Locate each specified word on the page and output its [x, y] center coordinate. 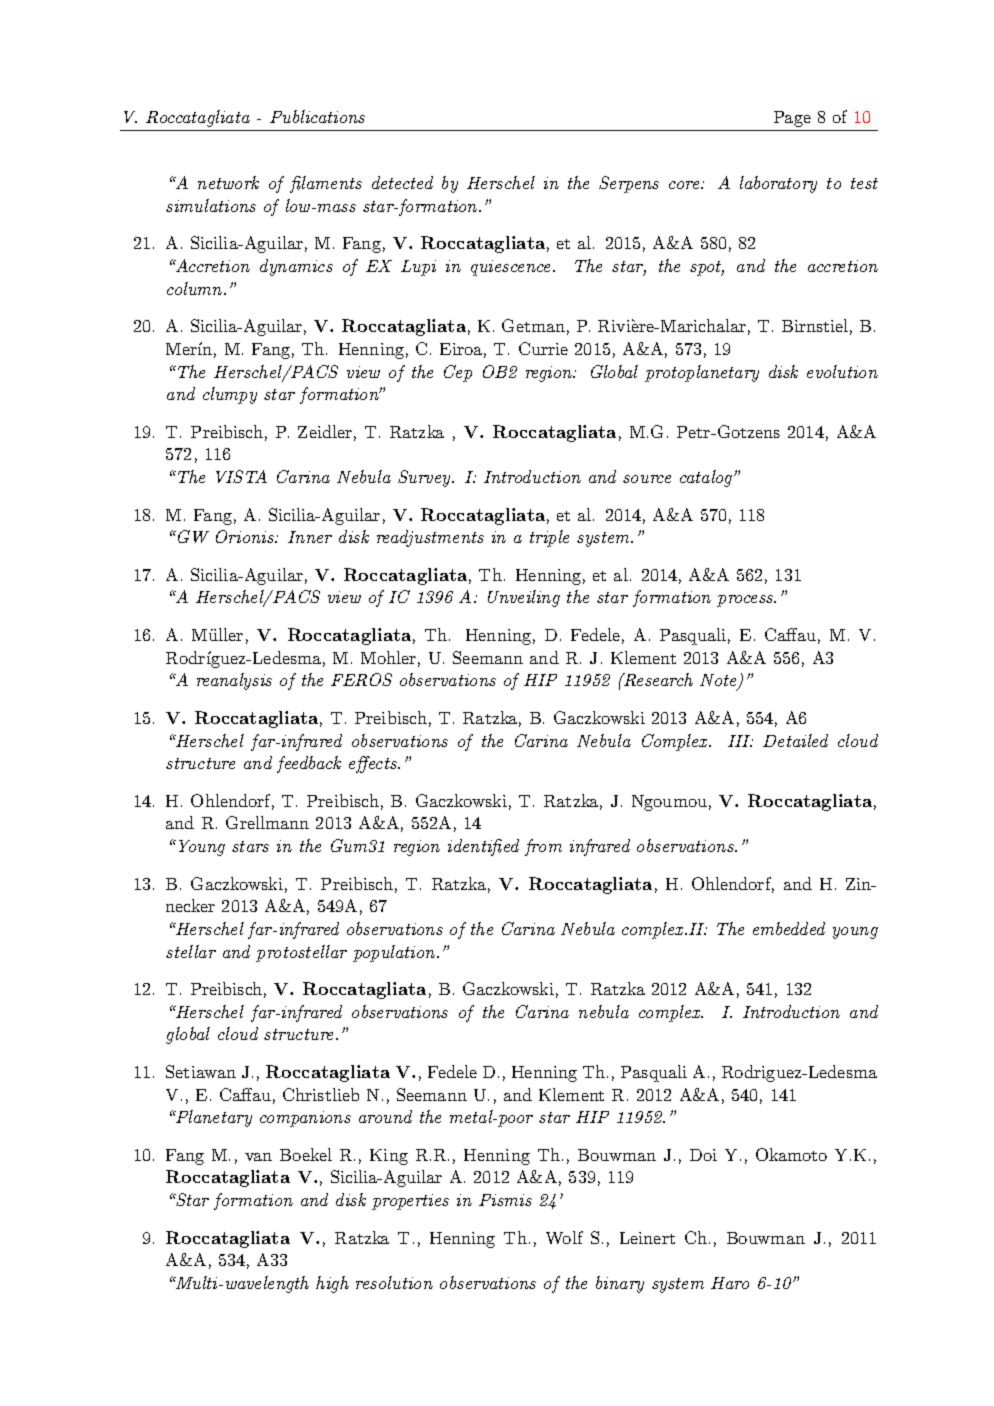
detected [402, 182]
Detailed [795, 740]
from [543, 847]
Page [792, 119]
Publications [317, 116]
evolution [842, 371]
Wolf [564, 1237]
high [332, 1284]
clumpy [230, 395]
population [395, 953]
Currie [543, 348]
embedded [789, 928]
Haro [730, 1283]
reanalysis [234, 681]
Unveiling [524, 598]
